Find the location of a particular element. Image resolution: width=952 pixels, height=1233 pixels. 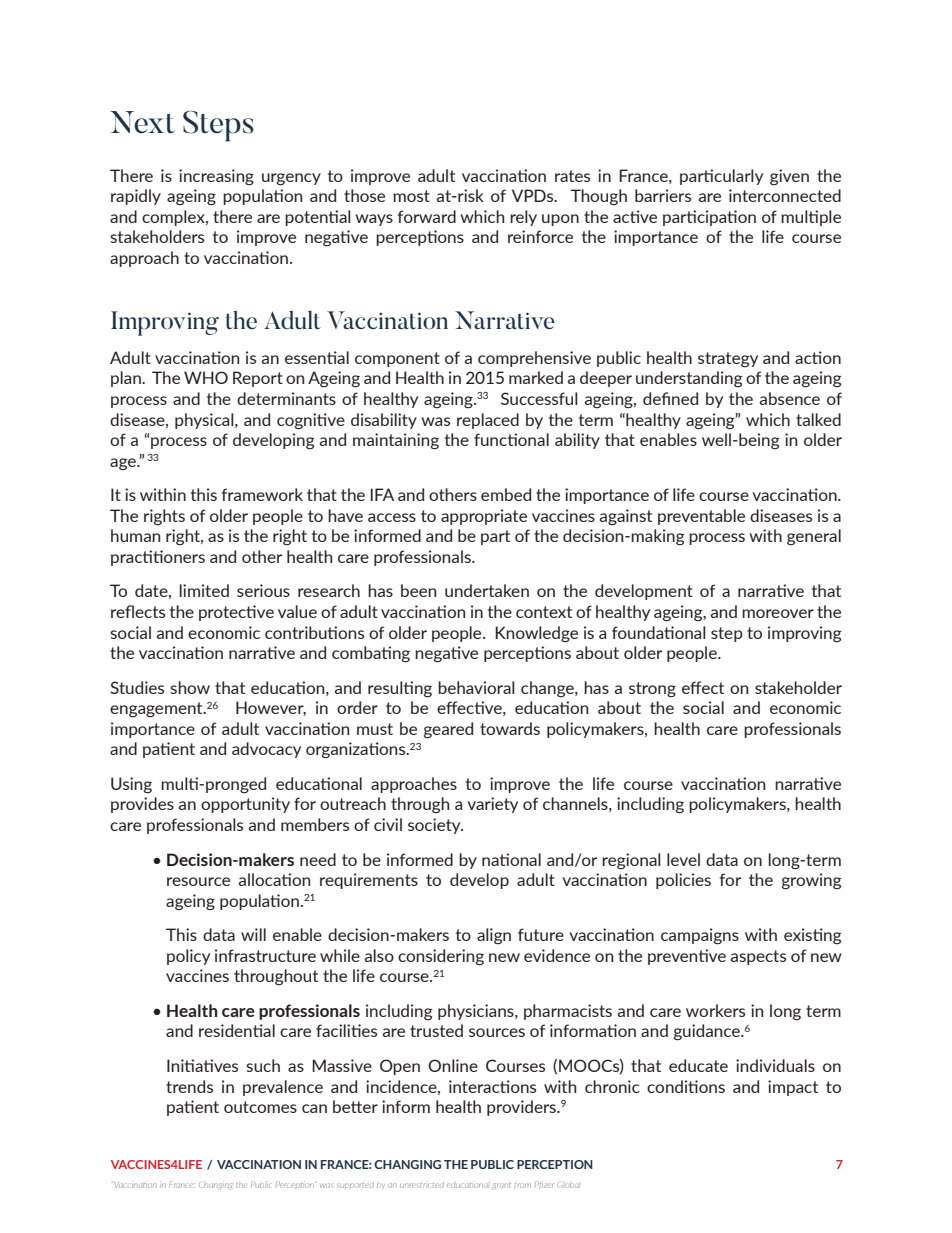

moreover is located at coordinates (778, 613).
